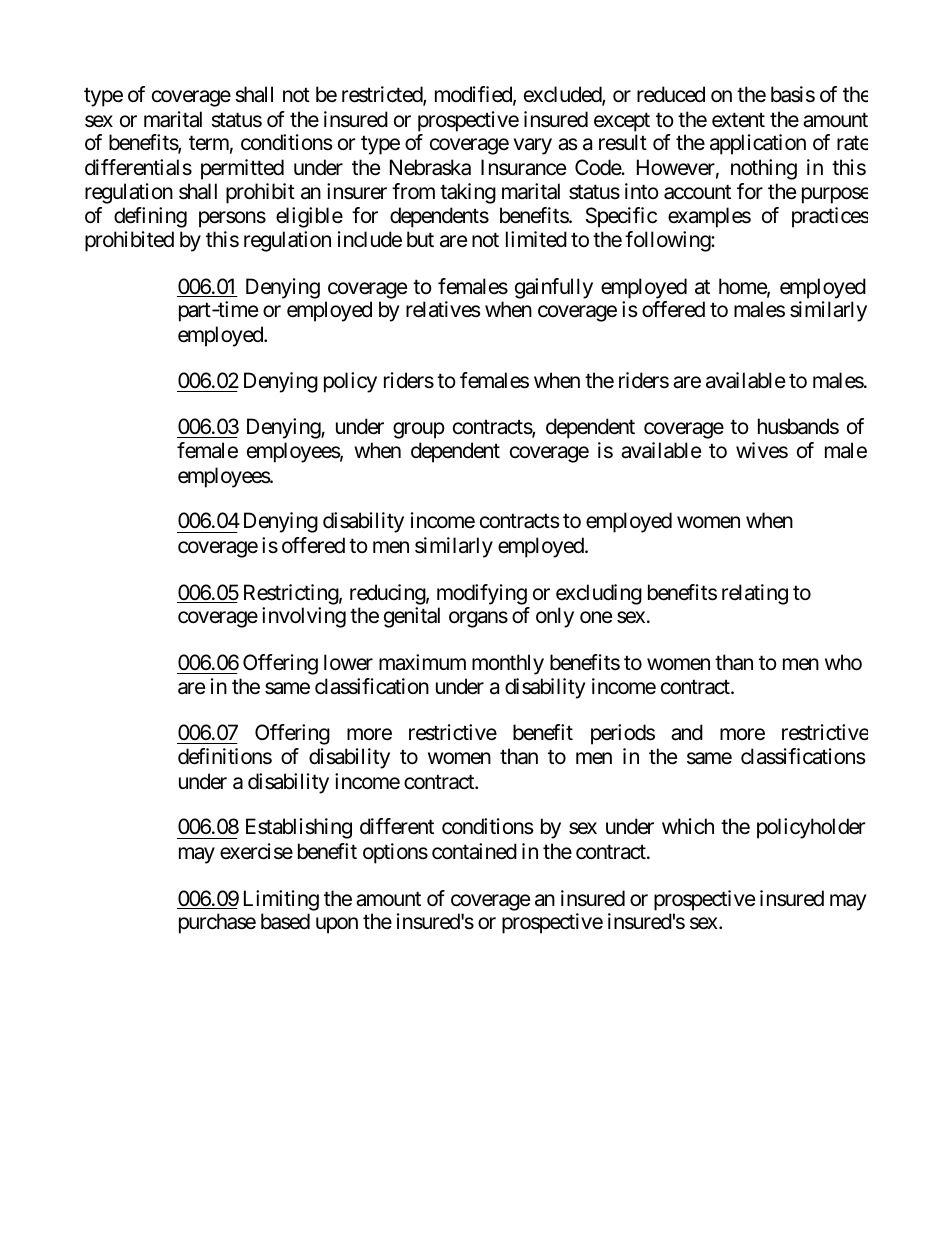  I want to click on who, so click(843, 662).
